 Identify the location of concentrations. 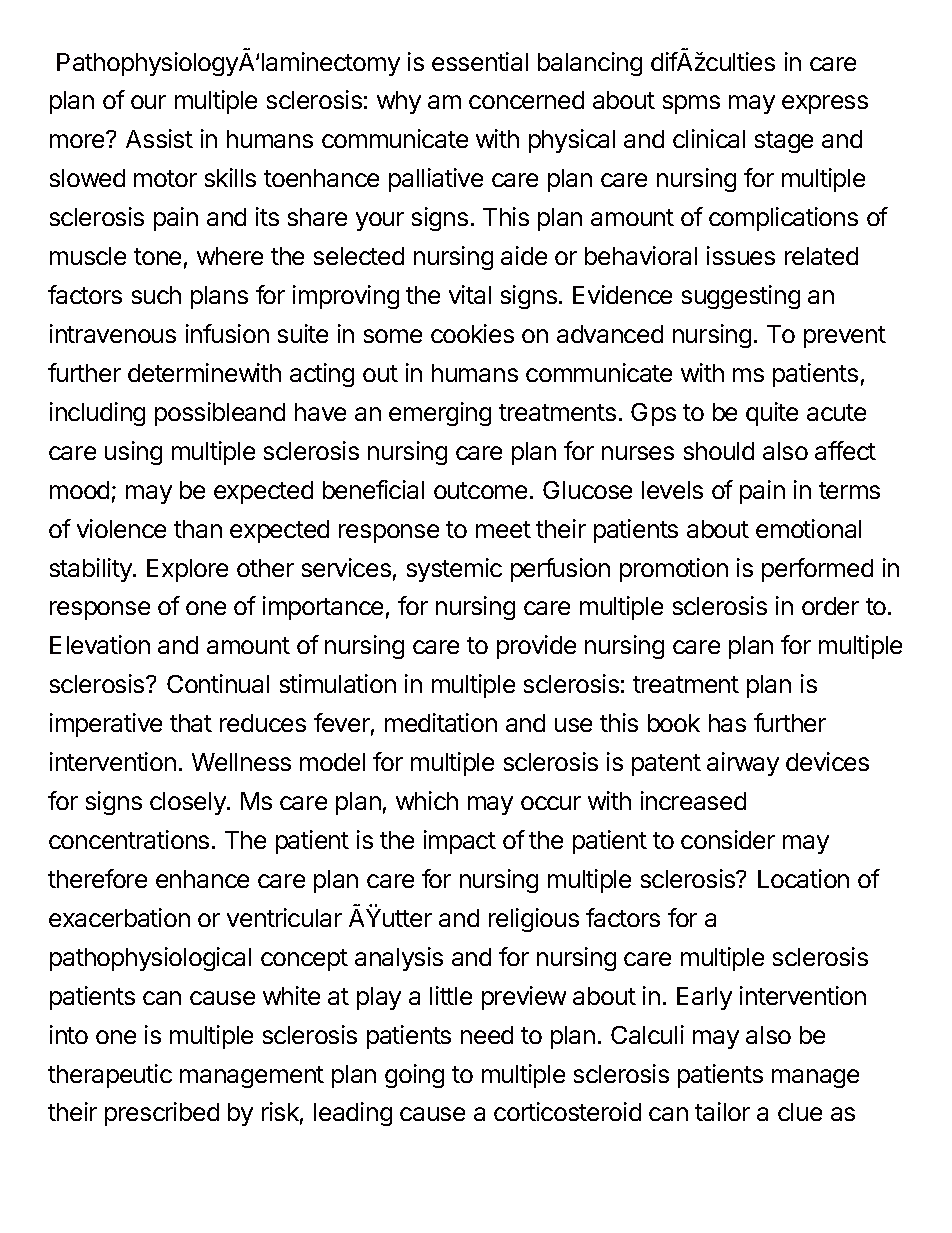
(129, 839).
